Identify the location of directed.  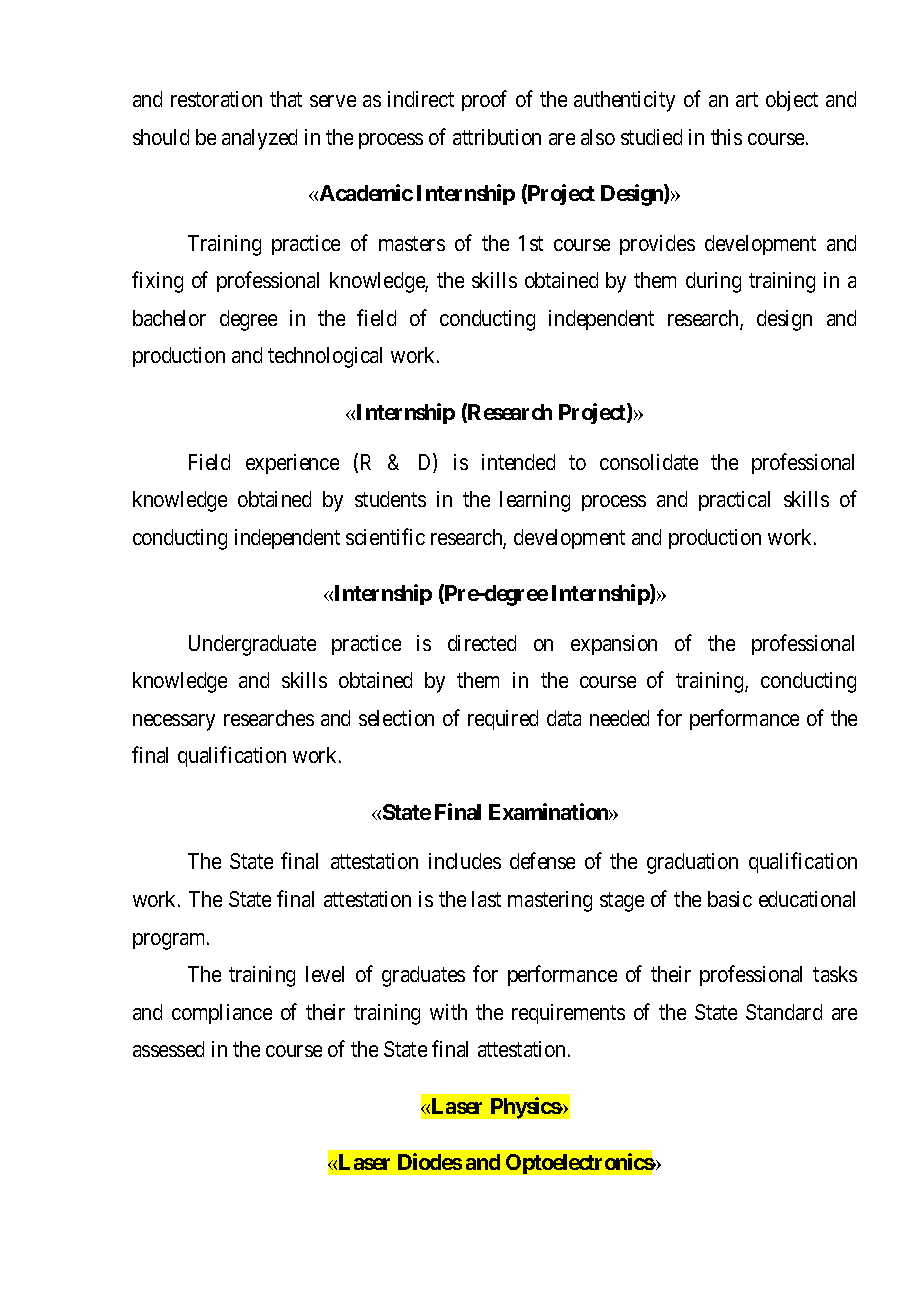
(482, 643).
